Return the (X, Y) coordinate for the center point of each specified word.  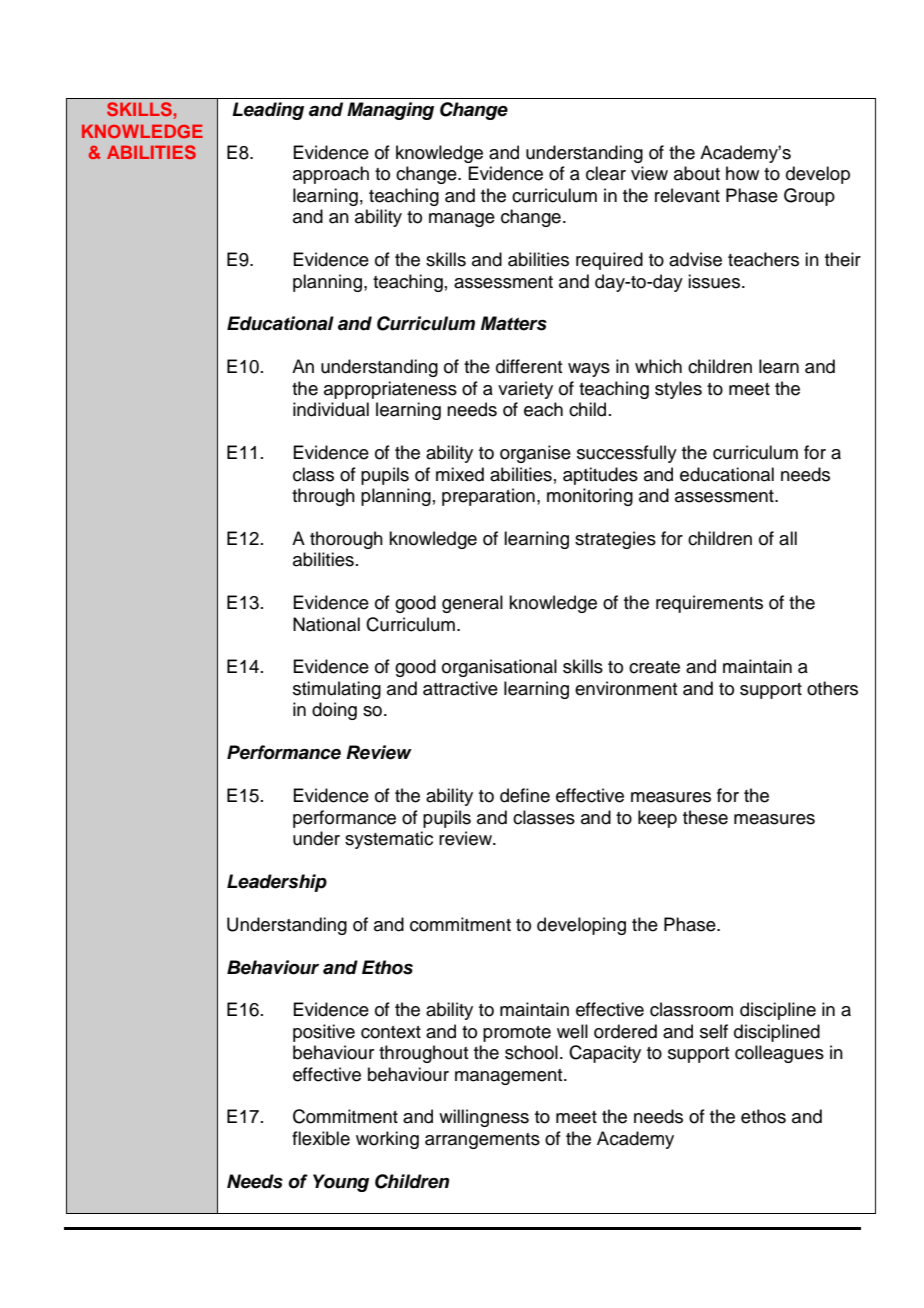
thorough (346, 540)
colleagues (779, 1054)
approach (331, 175)
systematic (389, 840)
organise (535, 454)
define (525, 795)
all (788, 538)
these (705, 817)
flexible (321, 1138)
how (742, 173)
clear (606, 173)
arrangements (482, 1141)
